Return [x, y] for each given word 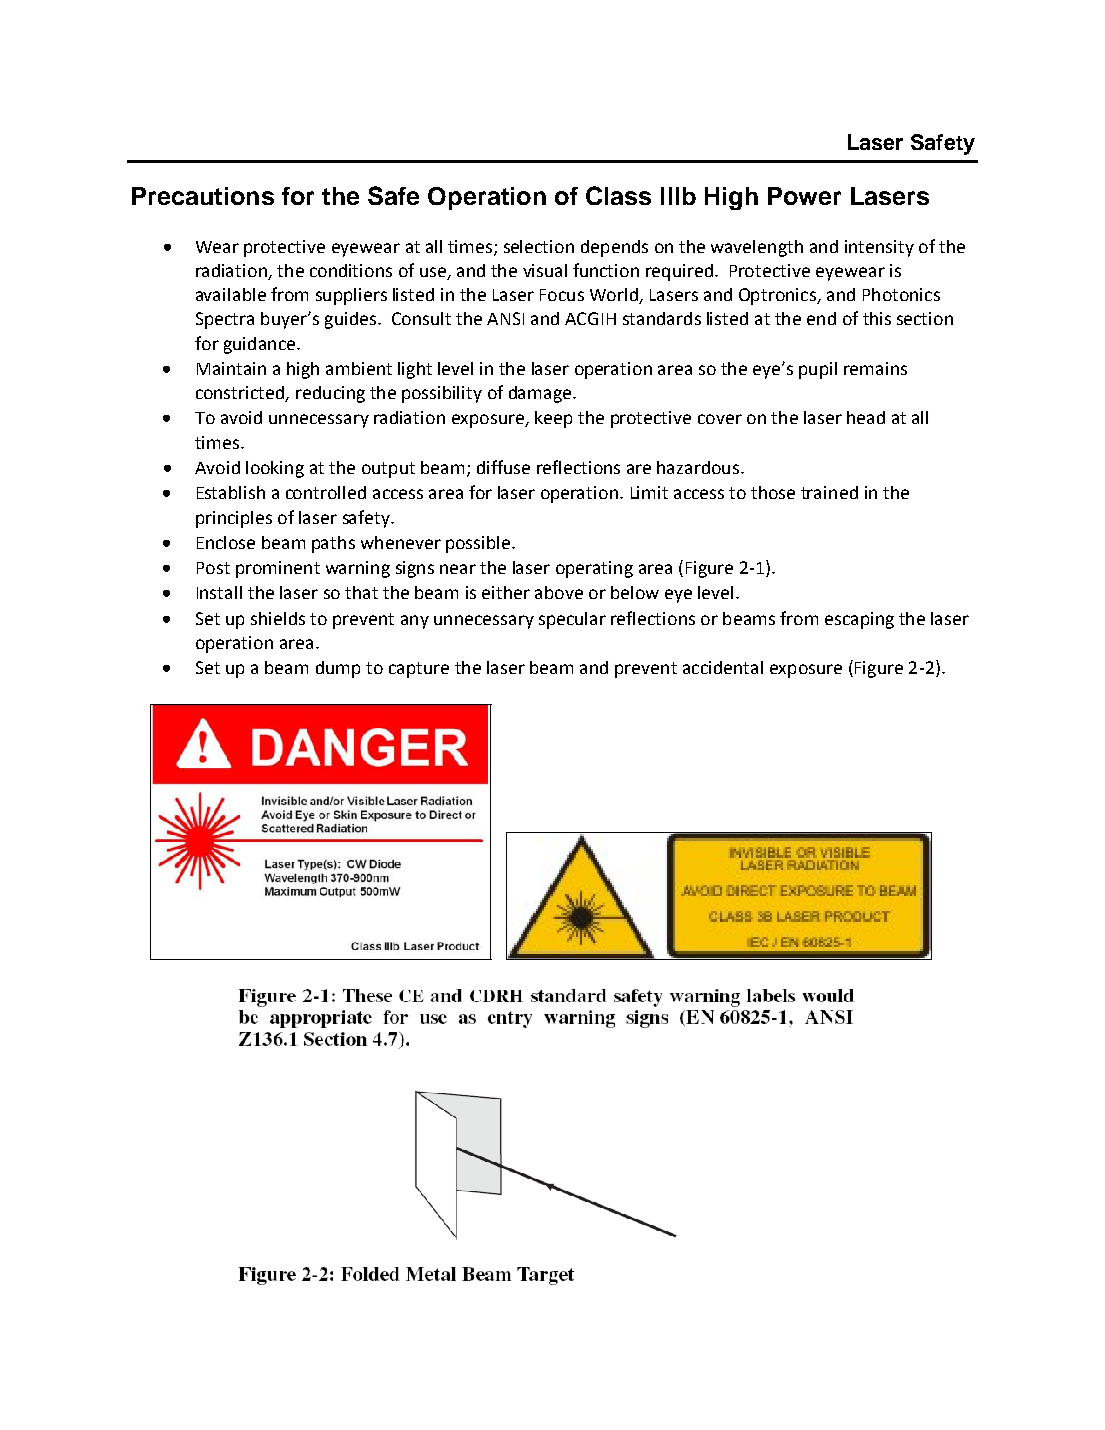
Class [618, 195]
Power [804, 196]
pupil [818, 370]
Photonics [901, 294]
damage [541, 394]
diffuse [503, 467]
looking [275, 469]
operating [594, 569]
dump [338, 669]
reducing [330, 394]
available [231, 294]
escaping [859, 620]
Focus [562, 295]
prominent [278, 569]
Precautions [203, 196]
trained [829, 492]
